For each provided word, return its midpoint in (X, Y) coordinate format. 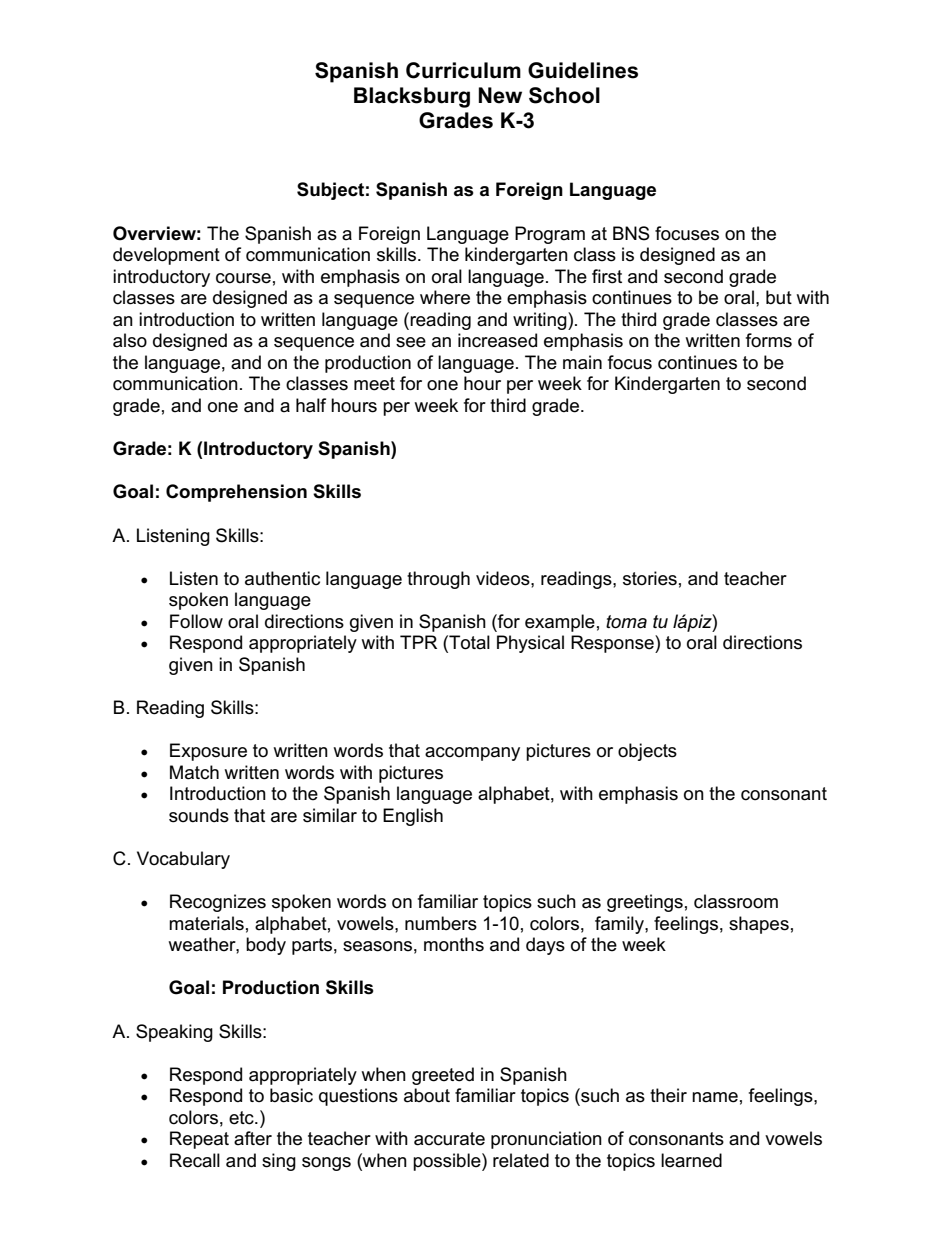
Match (194, 772)
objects (647, 752)
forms (769, 340)
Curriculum (463, 70)
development (166, 256)
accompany (472, 754)
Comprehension (236, 493)
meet (374, 384)
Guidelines (583, 70)
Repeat (199, 1140)
